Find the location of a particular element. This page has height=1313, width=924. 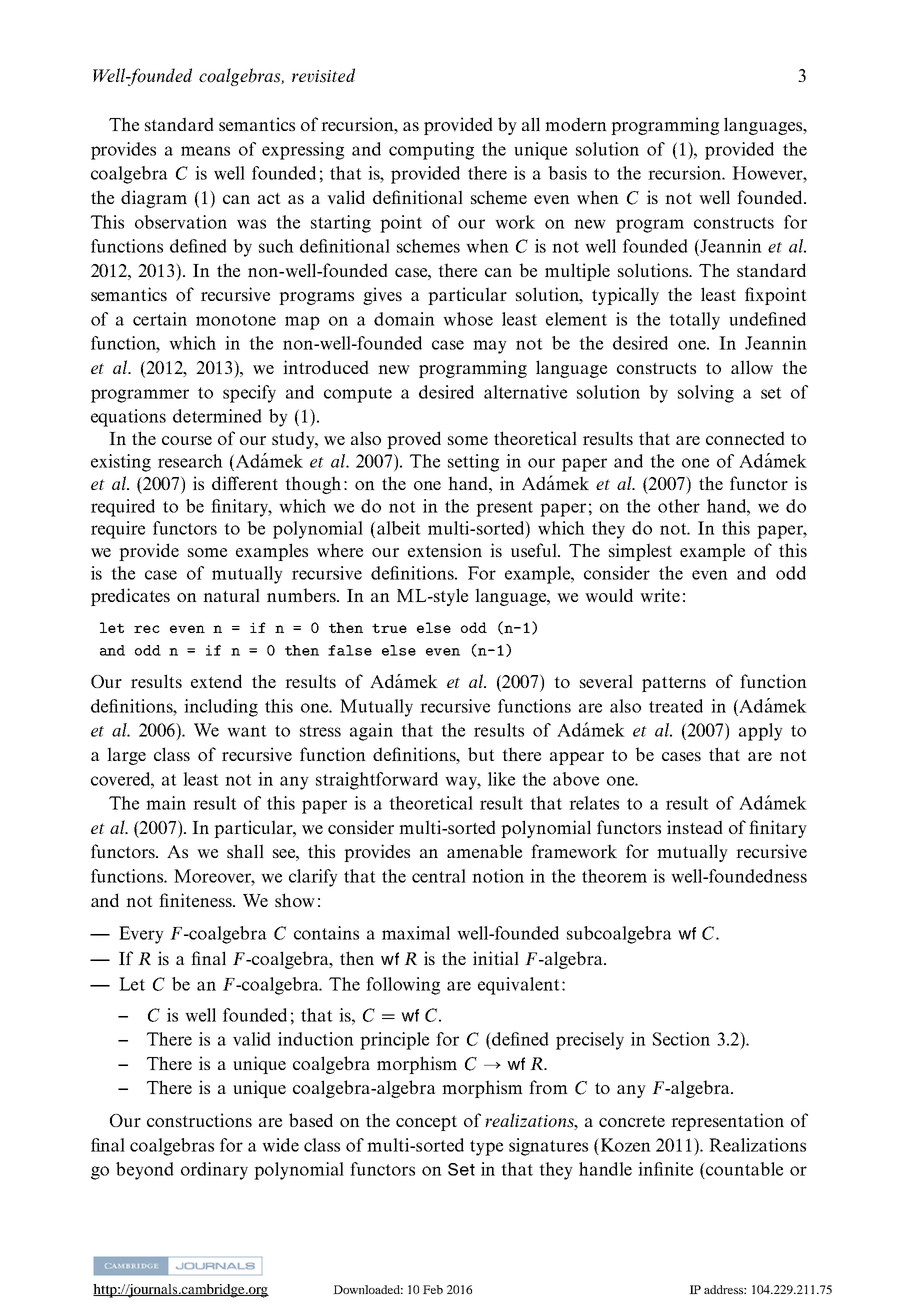

modern is located at coordinates (576, 124).
